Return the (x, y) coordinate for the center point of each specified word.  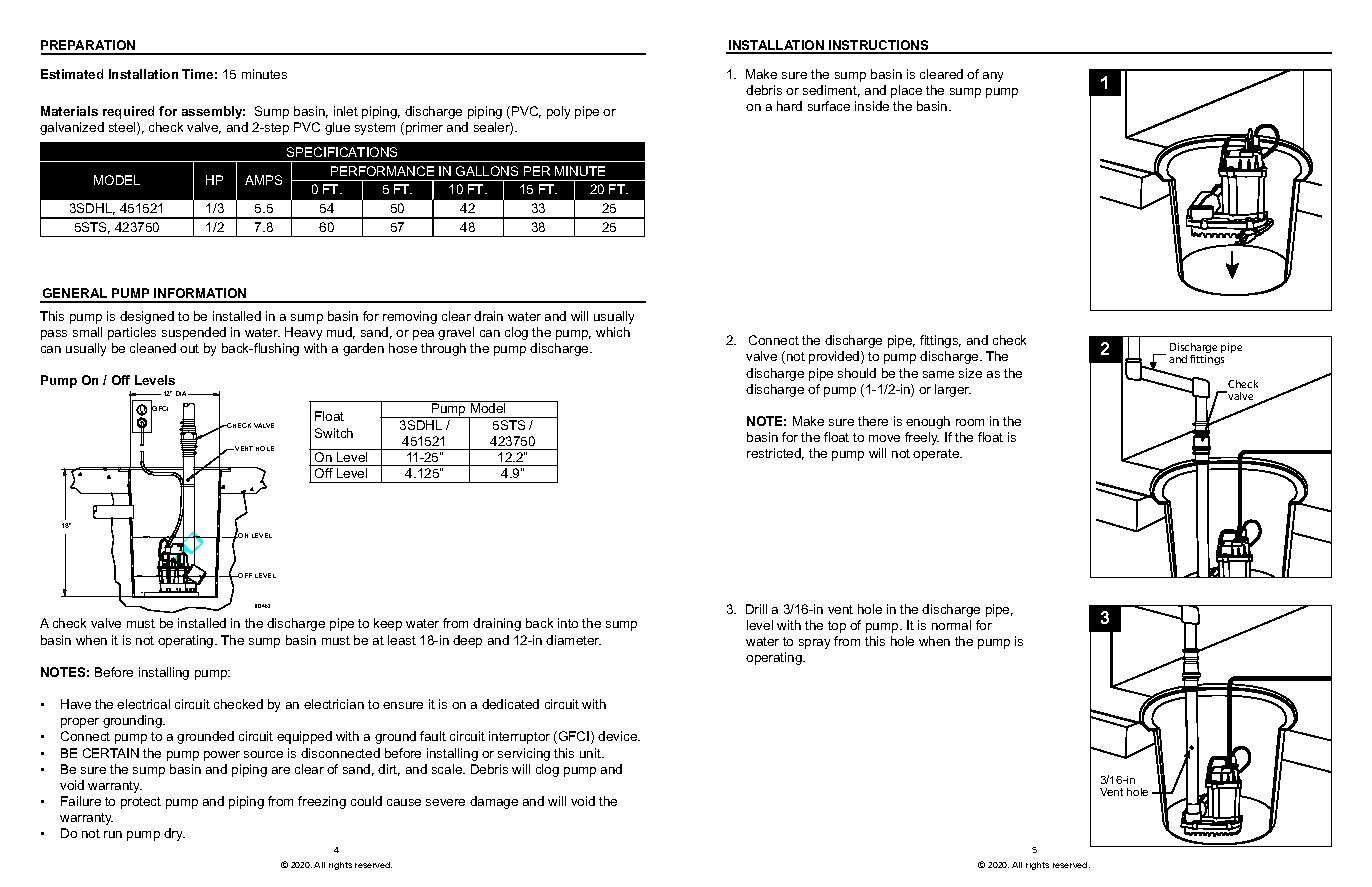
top (837, 627)
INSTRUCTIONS (879, 46)
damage (494, 802)
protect (141, 803)
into (568, 623)
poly (558, 112)
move (884, 438)
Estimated (72, 74)
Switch (334, 433)
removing (410, 317)
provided (835, 357)
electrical (143, 704)
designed (147, 317)
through (443, 349)
